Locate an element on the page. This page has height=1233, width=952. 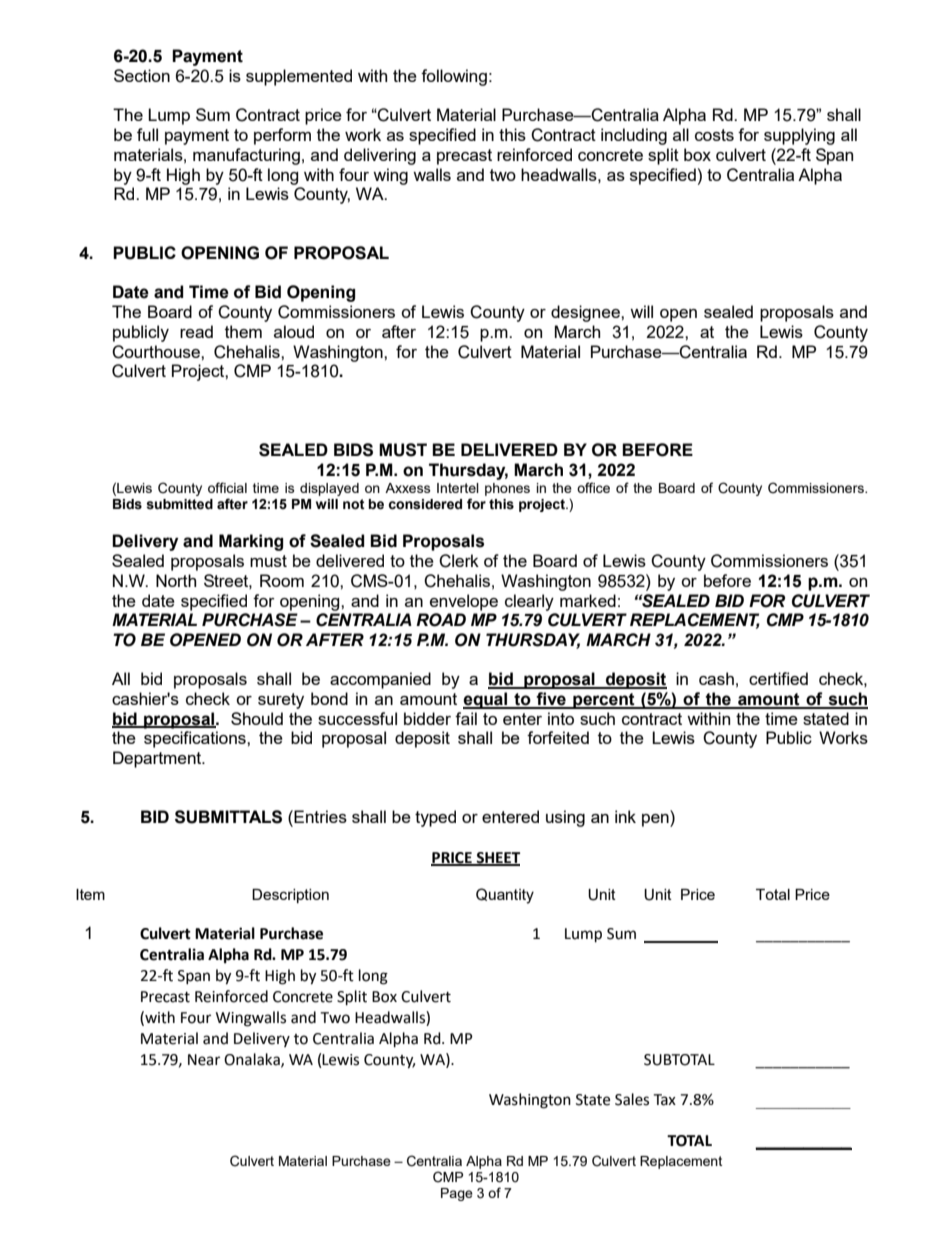
Near is located at coordinates (204, 1060).
